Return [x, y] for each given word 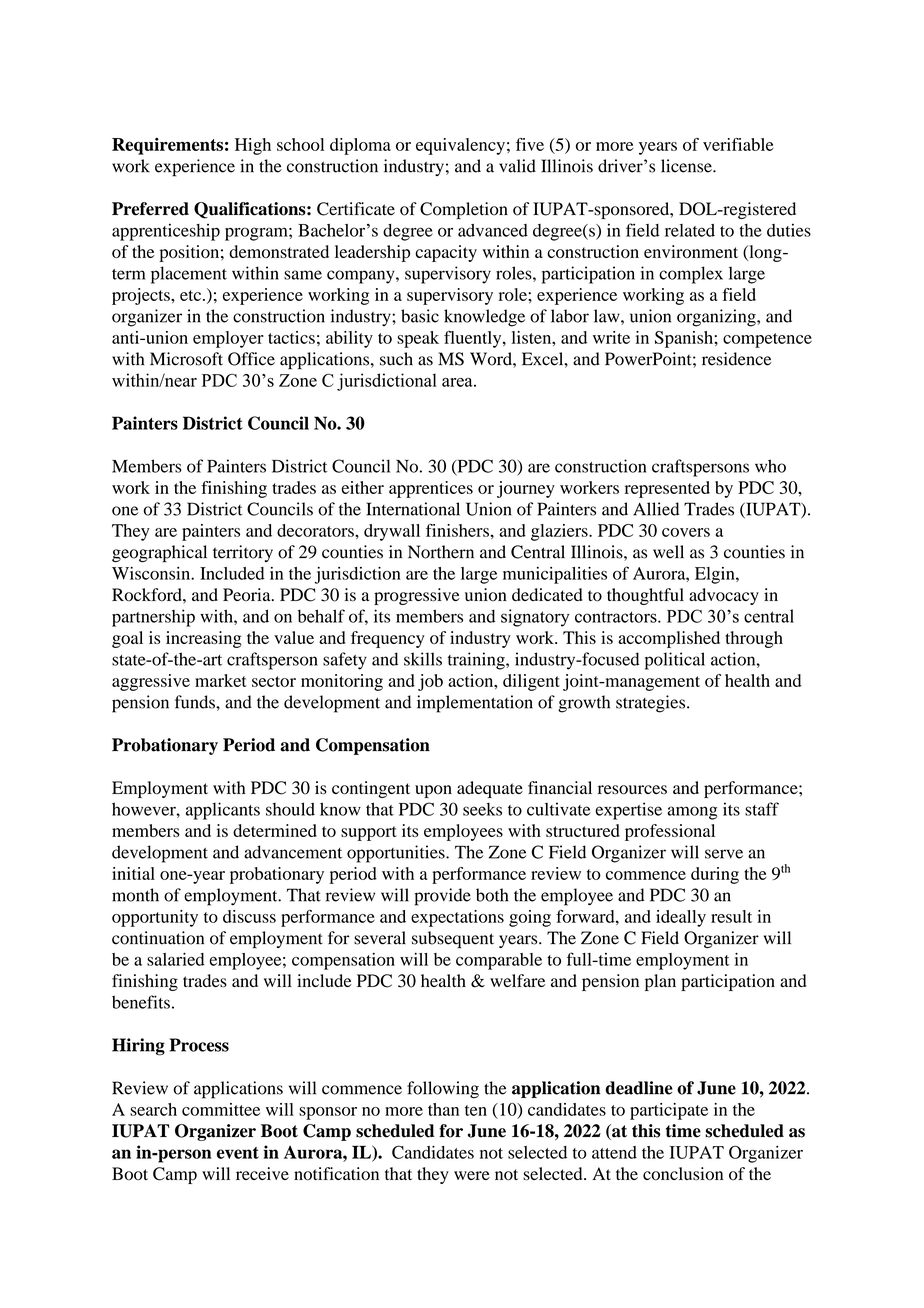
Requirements [167, 146]
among [692, 813]
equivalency [460, 146]
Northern [441, 552]
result [731, 916]
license [687, 166]
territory [243, 553]
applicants [223, 811]
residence [736, 359]
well [668, 552]
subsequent [453, 939]
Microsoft [186, 359]
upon [433, 791]
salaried [176, 959]
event [238, 1153]
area [458, 382]
